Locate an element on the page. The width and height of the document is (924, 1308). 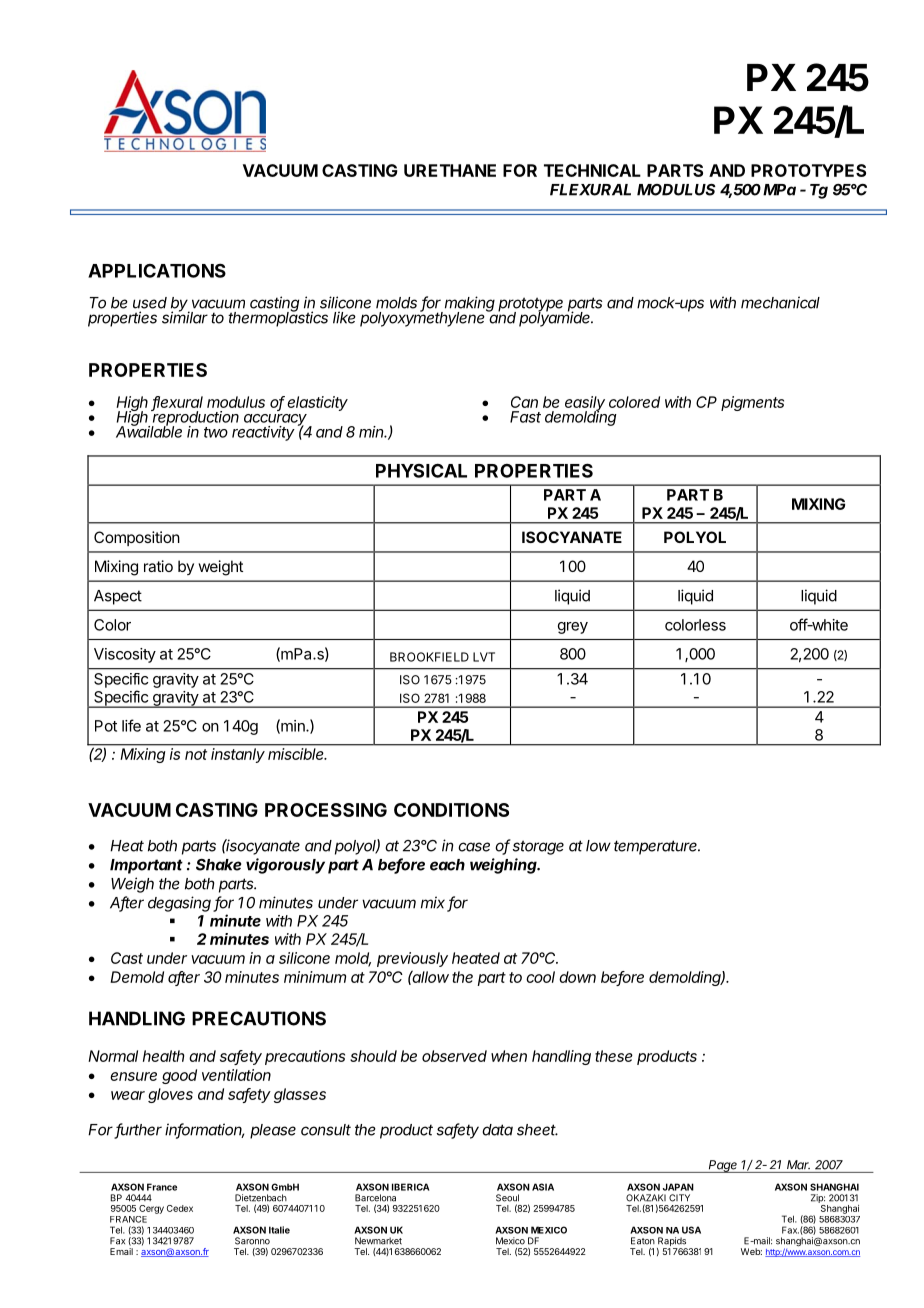
grey is located at coordinates (573, 628).
